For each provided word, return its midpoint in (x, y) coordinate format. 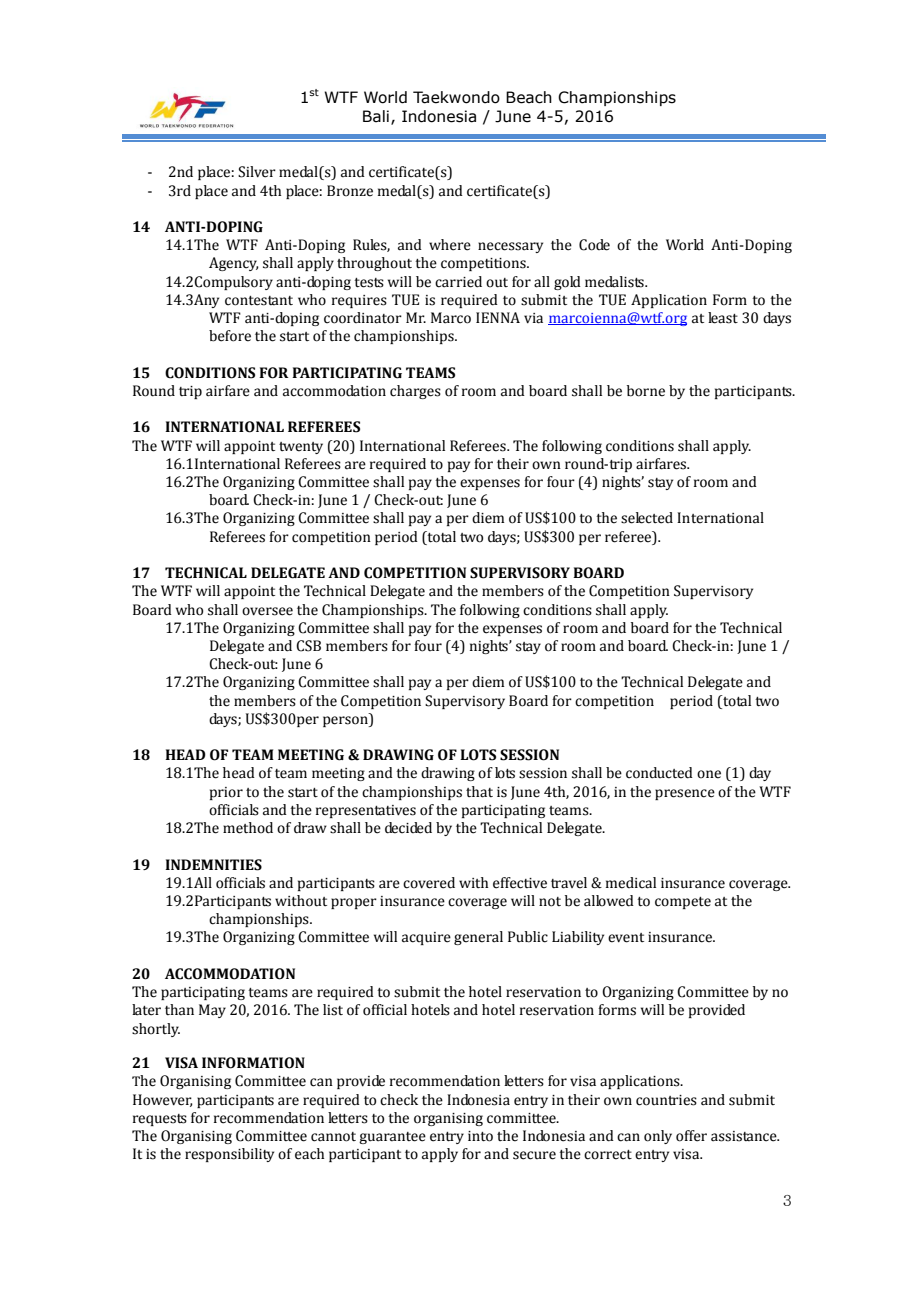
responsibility (229, 1155)
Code (594, 245)
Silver (257, 172)
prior (226, 793)
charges (415, 392)
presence (685, 794)
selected (647, 518)
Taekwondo (456, 97)
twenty (301, 448)
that (479, 792)
